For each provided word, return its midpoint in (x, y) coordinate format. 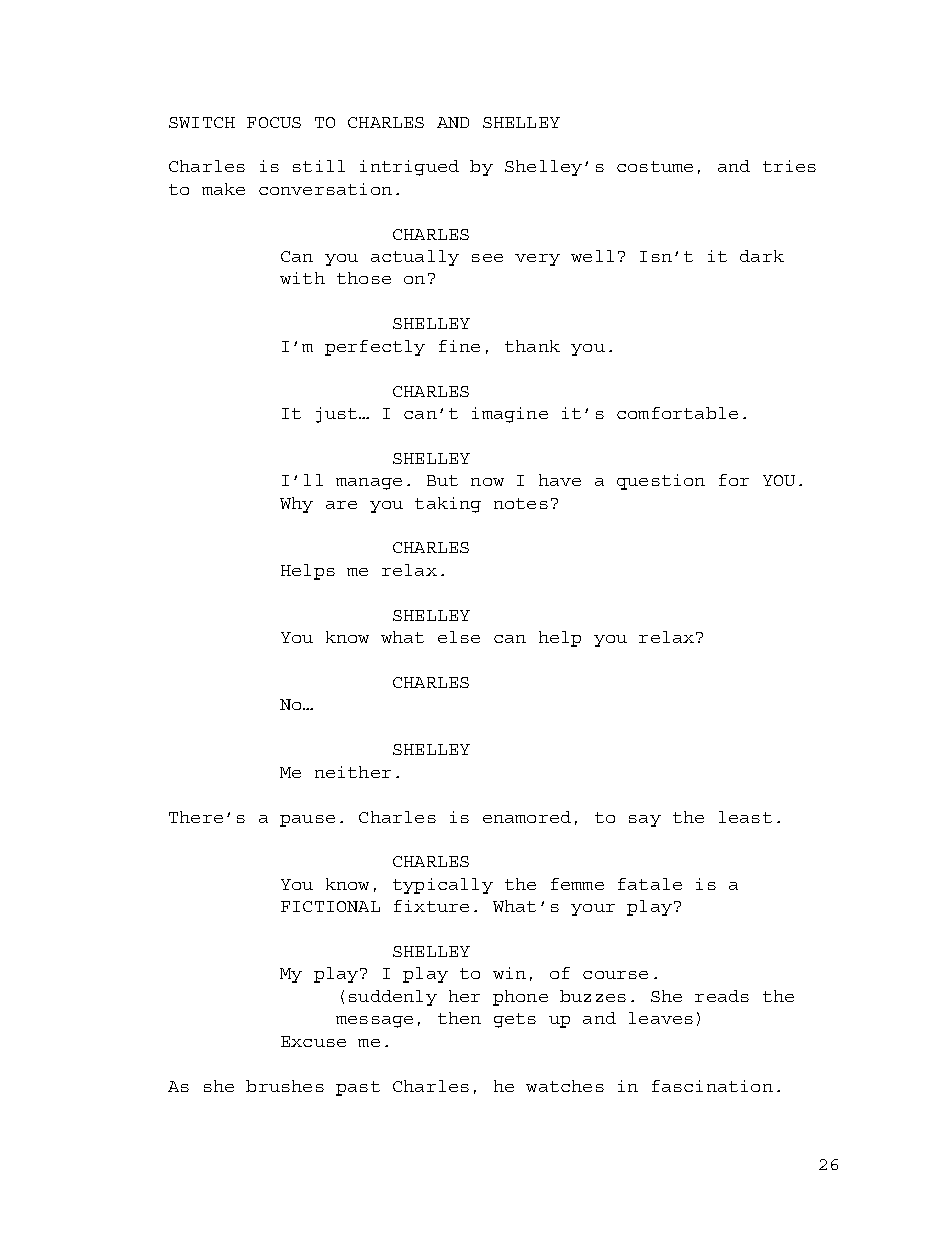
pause (307, 821)
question (661, 482)
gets (515, 1020)
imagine (510, 415)
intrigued (409, 168)
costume (655, 166)
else (459, 637)
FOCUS (274, 122)
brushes (285, 1086)
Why (296, 505)
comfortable (677, 413)
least (745, 817)
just (336, 415)
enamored (527, 817)
